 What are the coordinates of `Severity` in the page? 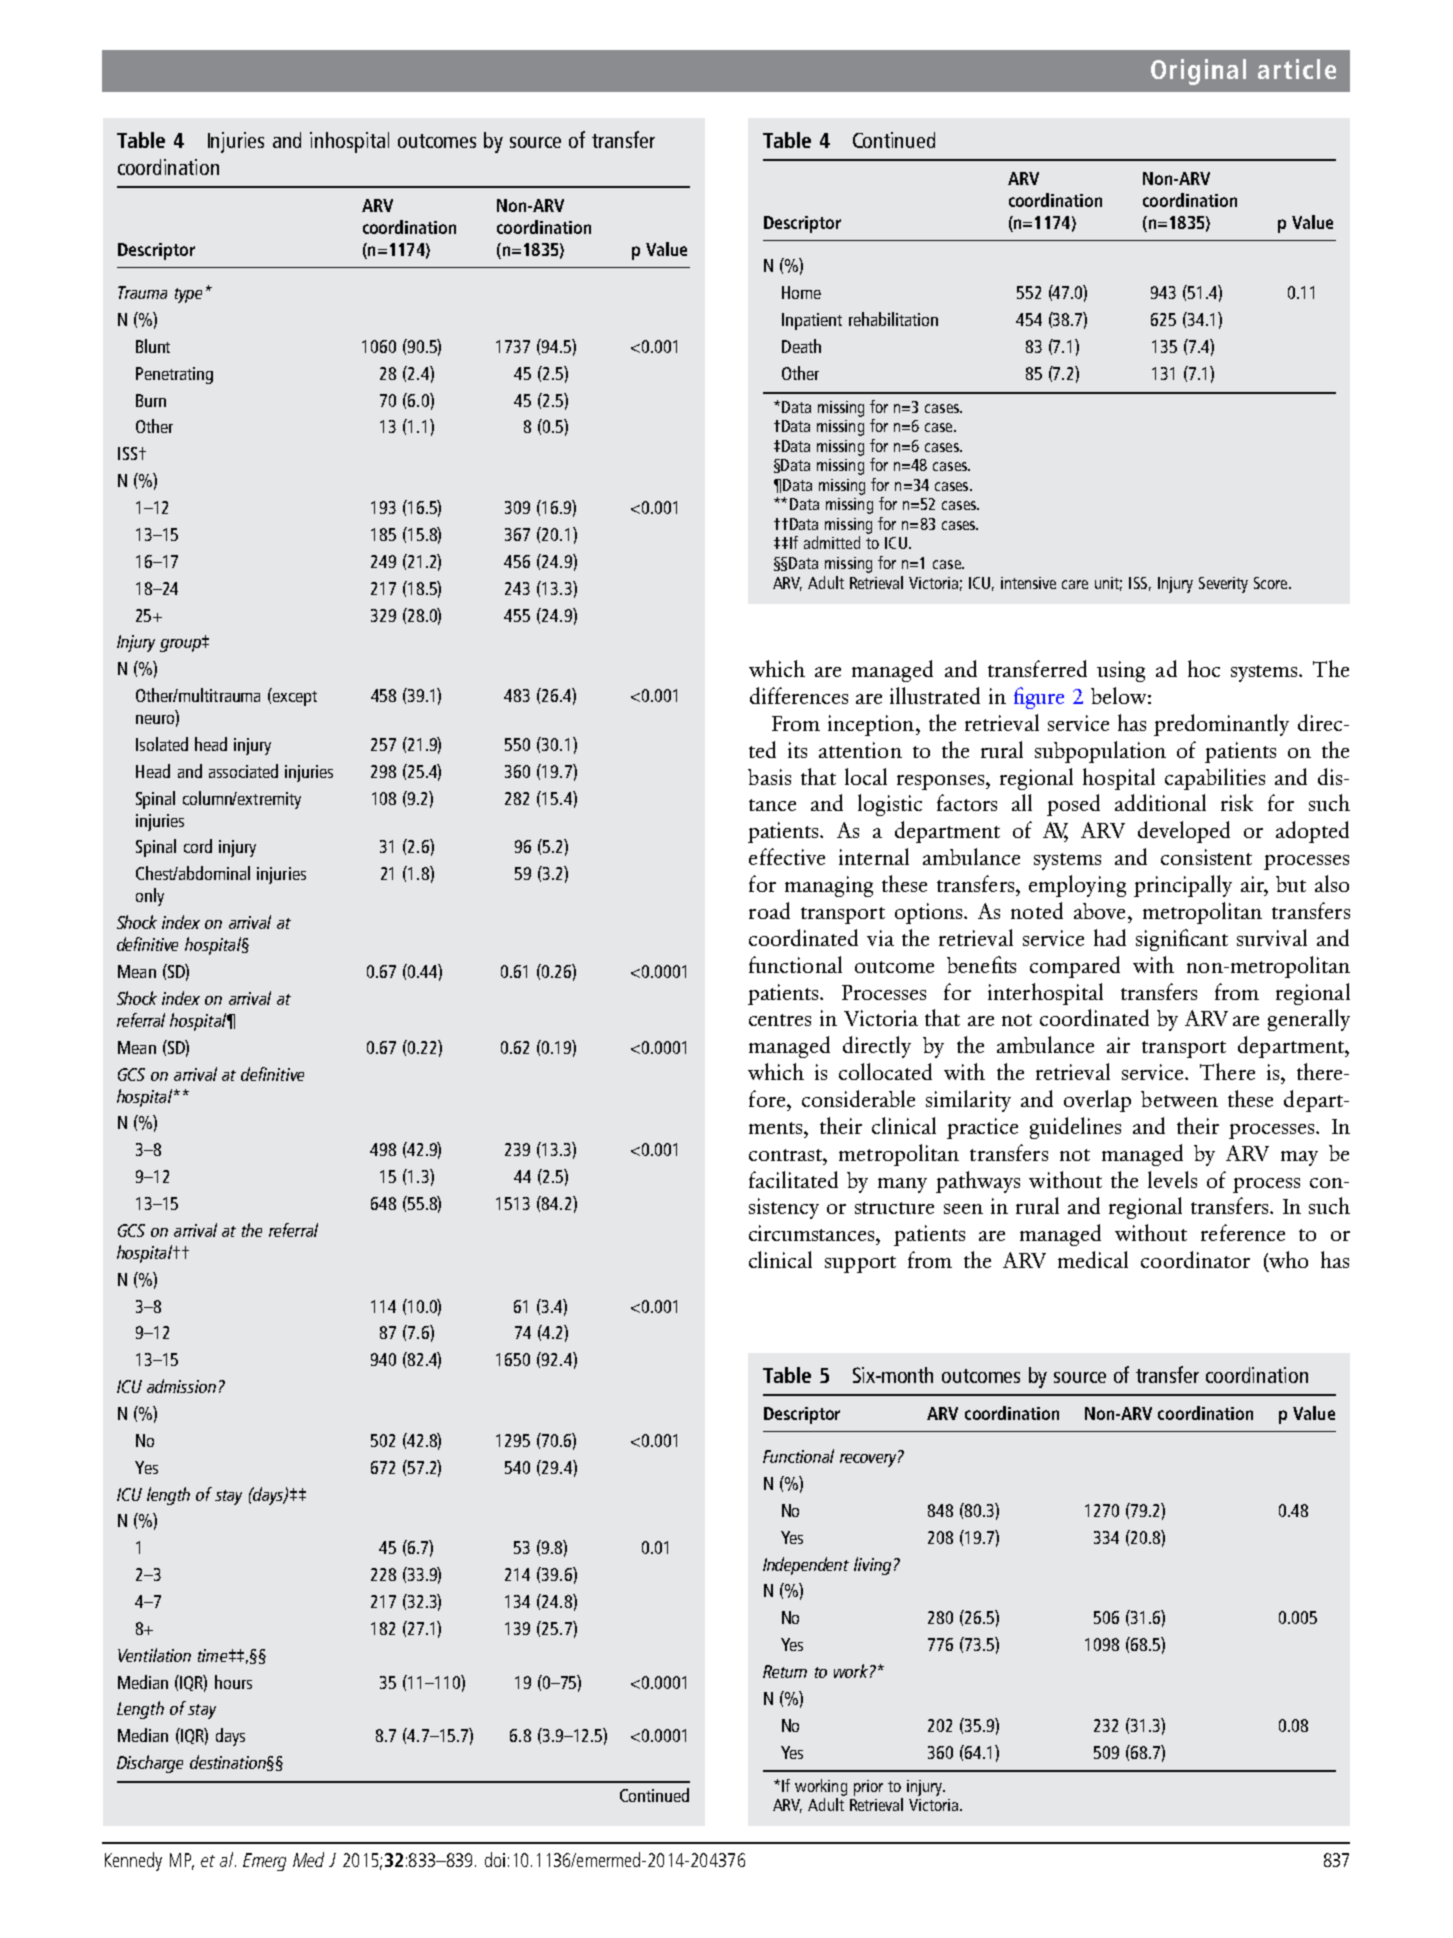 It's located at (1223, 585).
